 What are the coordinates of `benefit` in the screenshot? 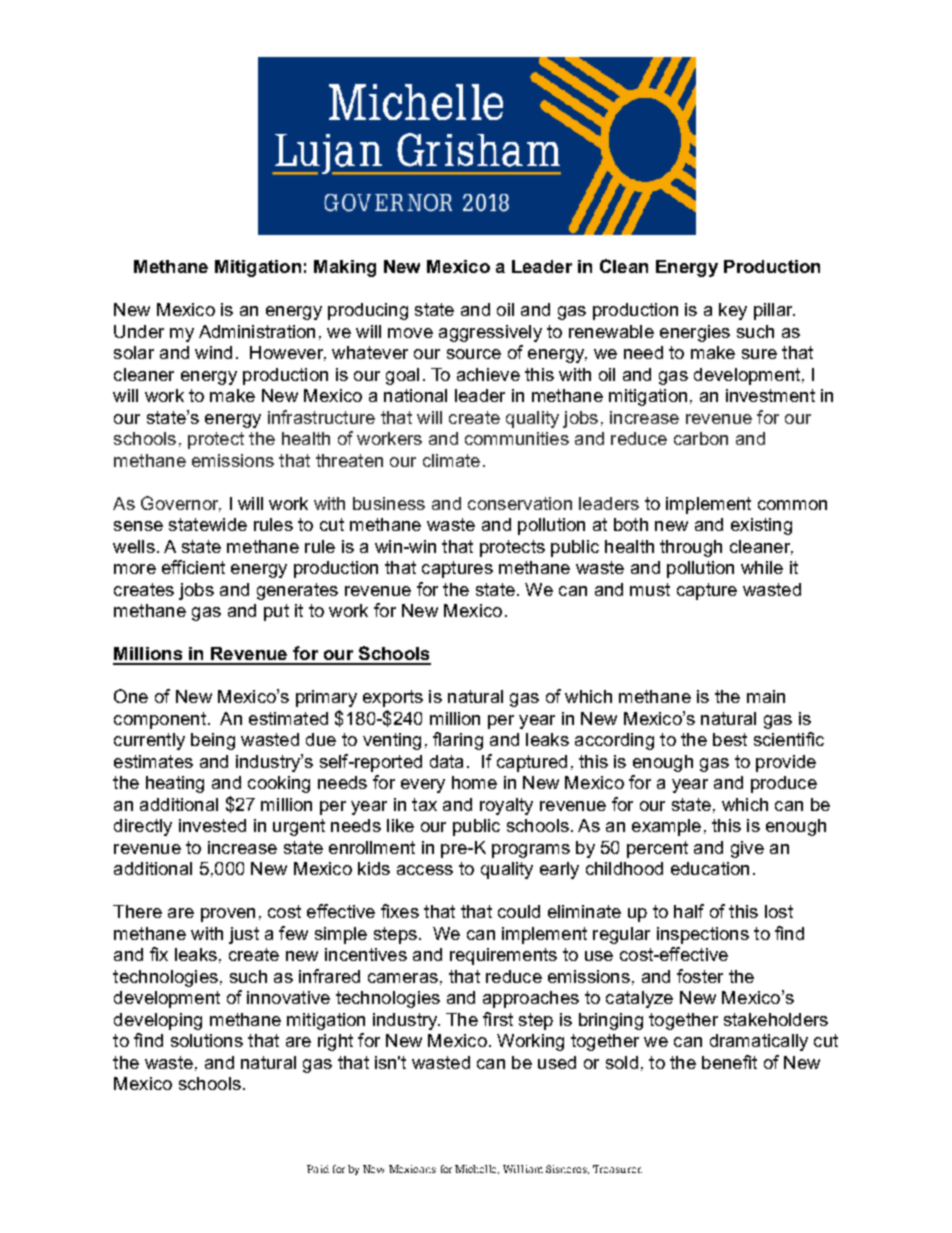 It's located at (729, 1062).
